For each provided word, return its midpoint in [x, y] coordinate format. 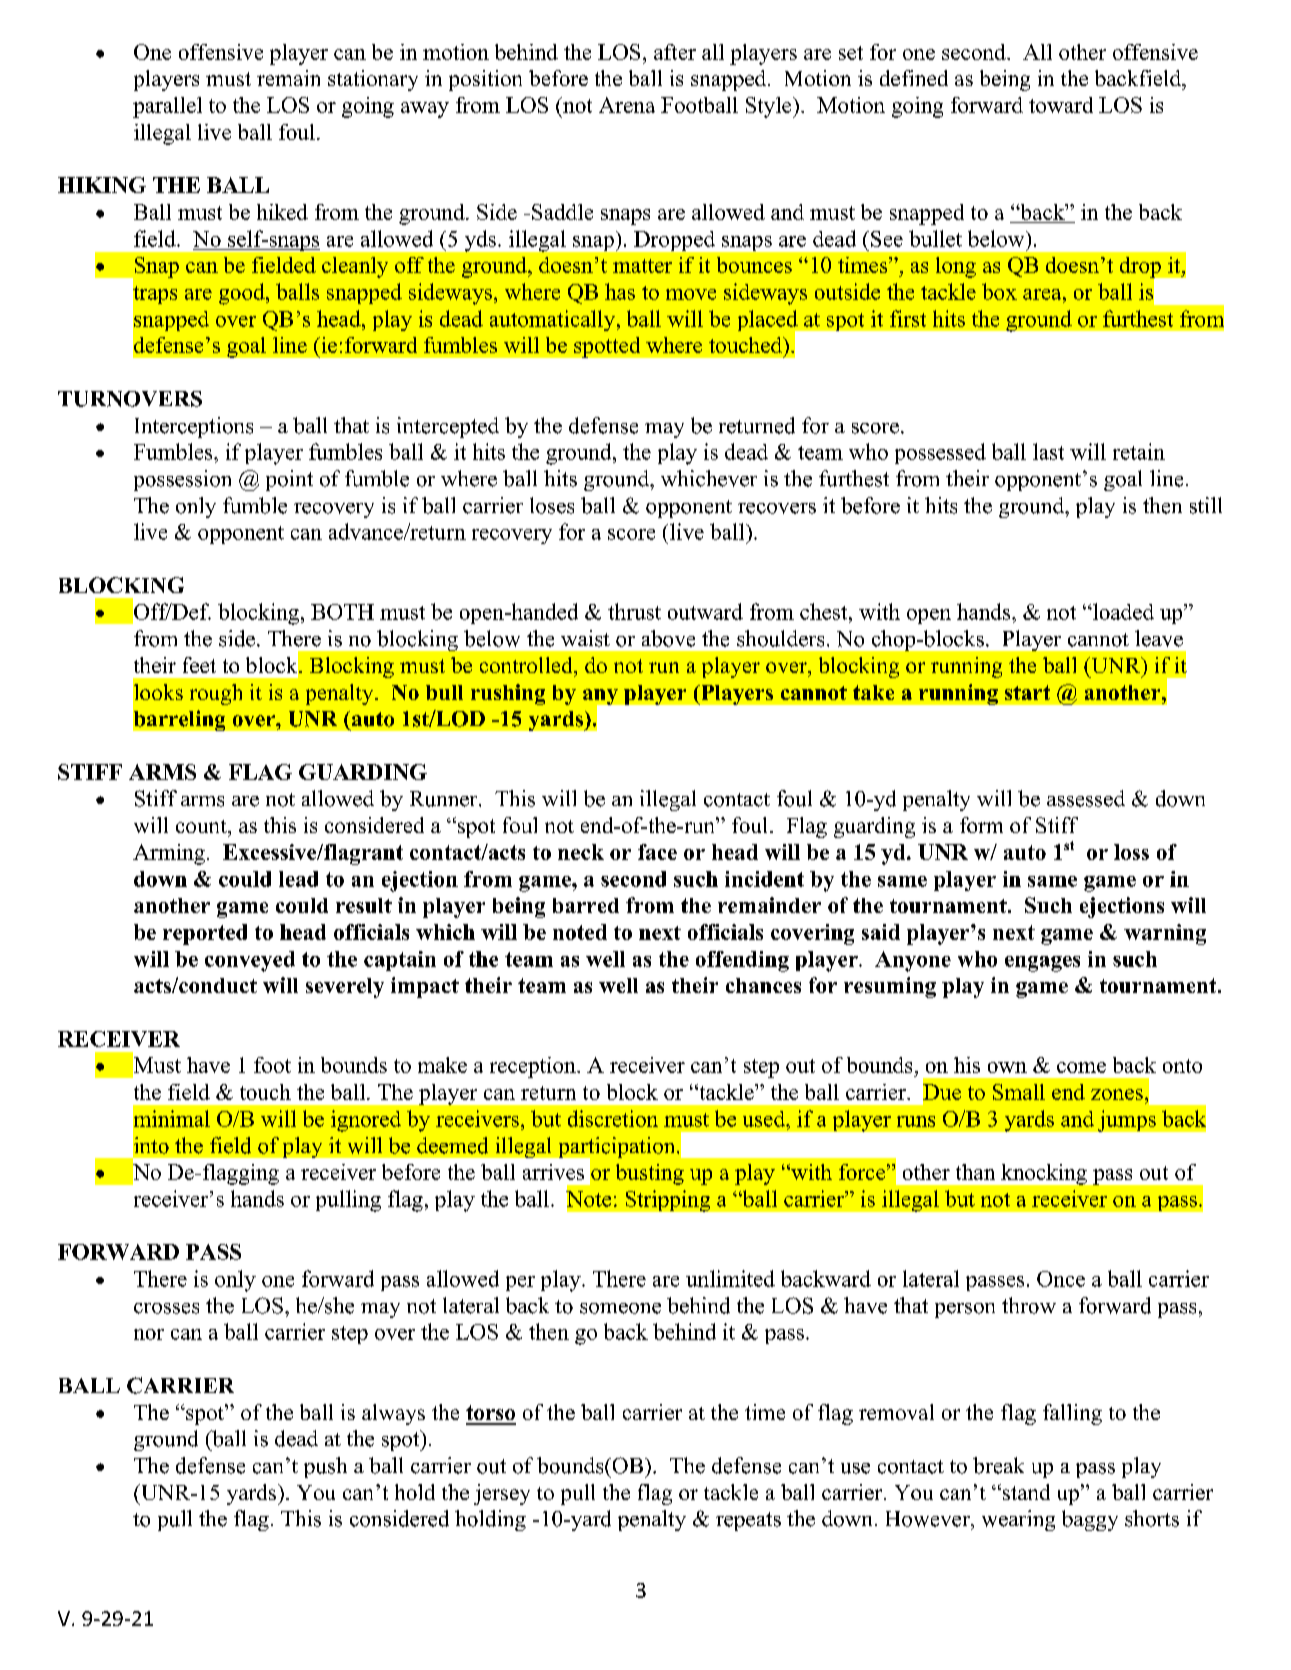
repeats [748, 1521]
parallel [167, 107]
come [1081, 1067]
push [325, 1467]
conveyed [250, 961]
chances [763, 985]
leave [1159, 638]
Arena [627, 105]
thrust [634, 611]
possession [182, 480]
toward [1061, 105]
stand [1025, 1492]
